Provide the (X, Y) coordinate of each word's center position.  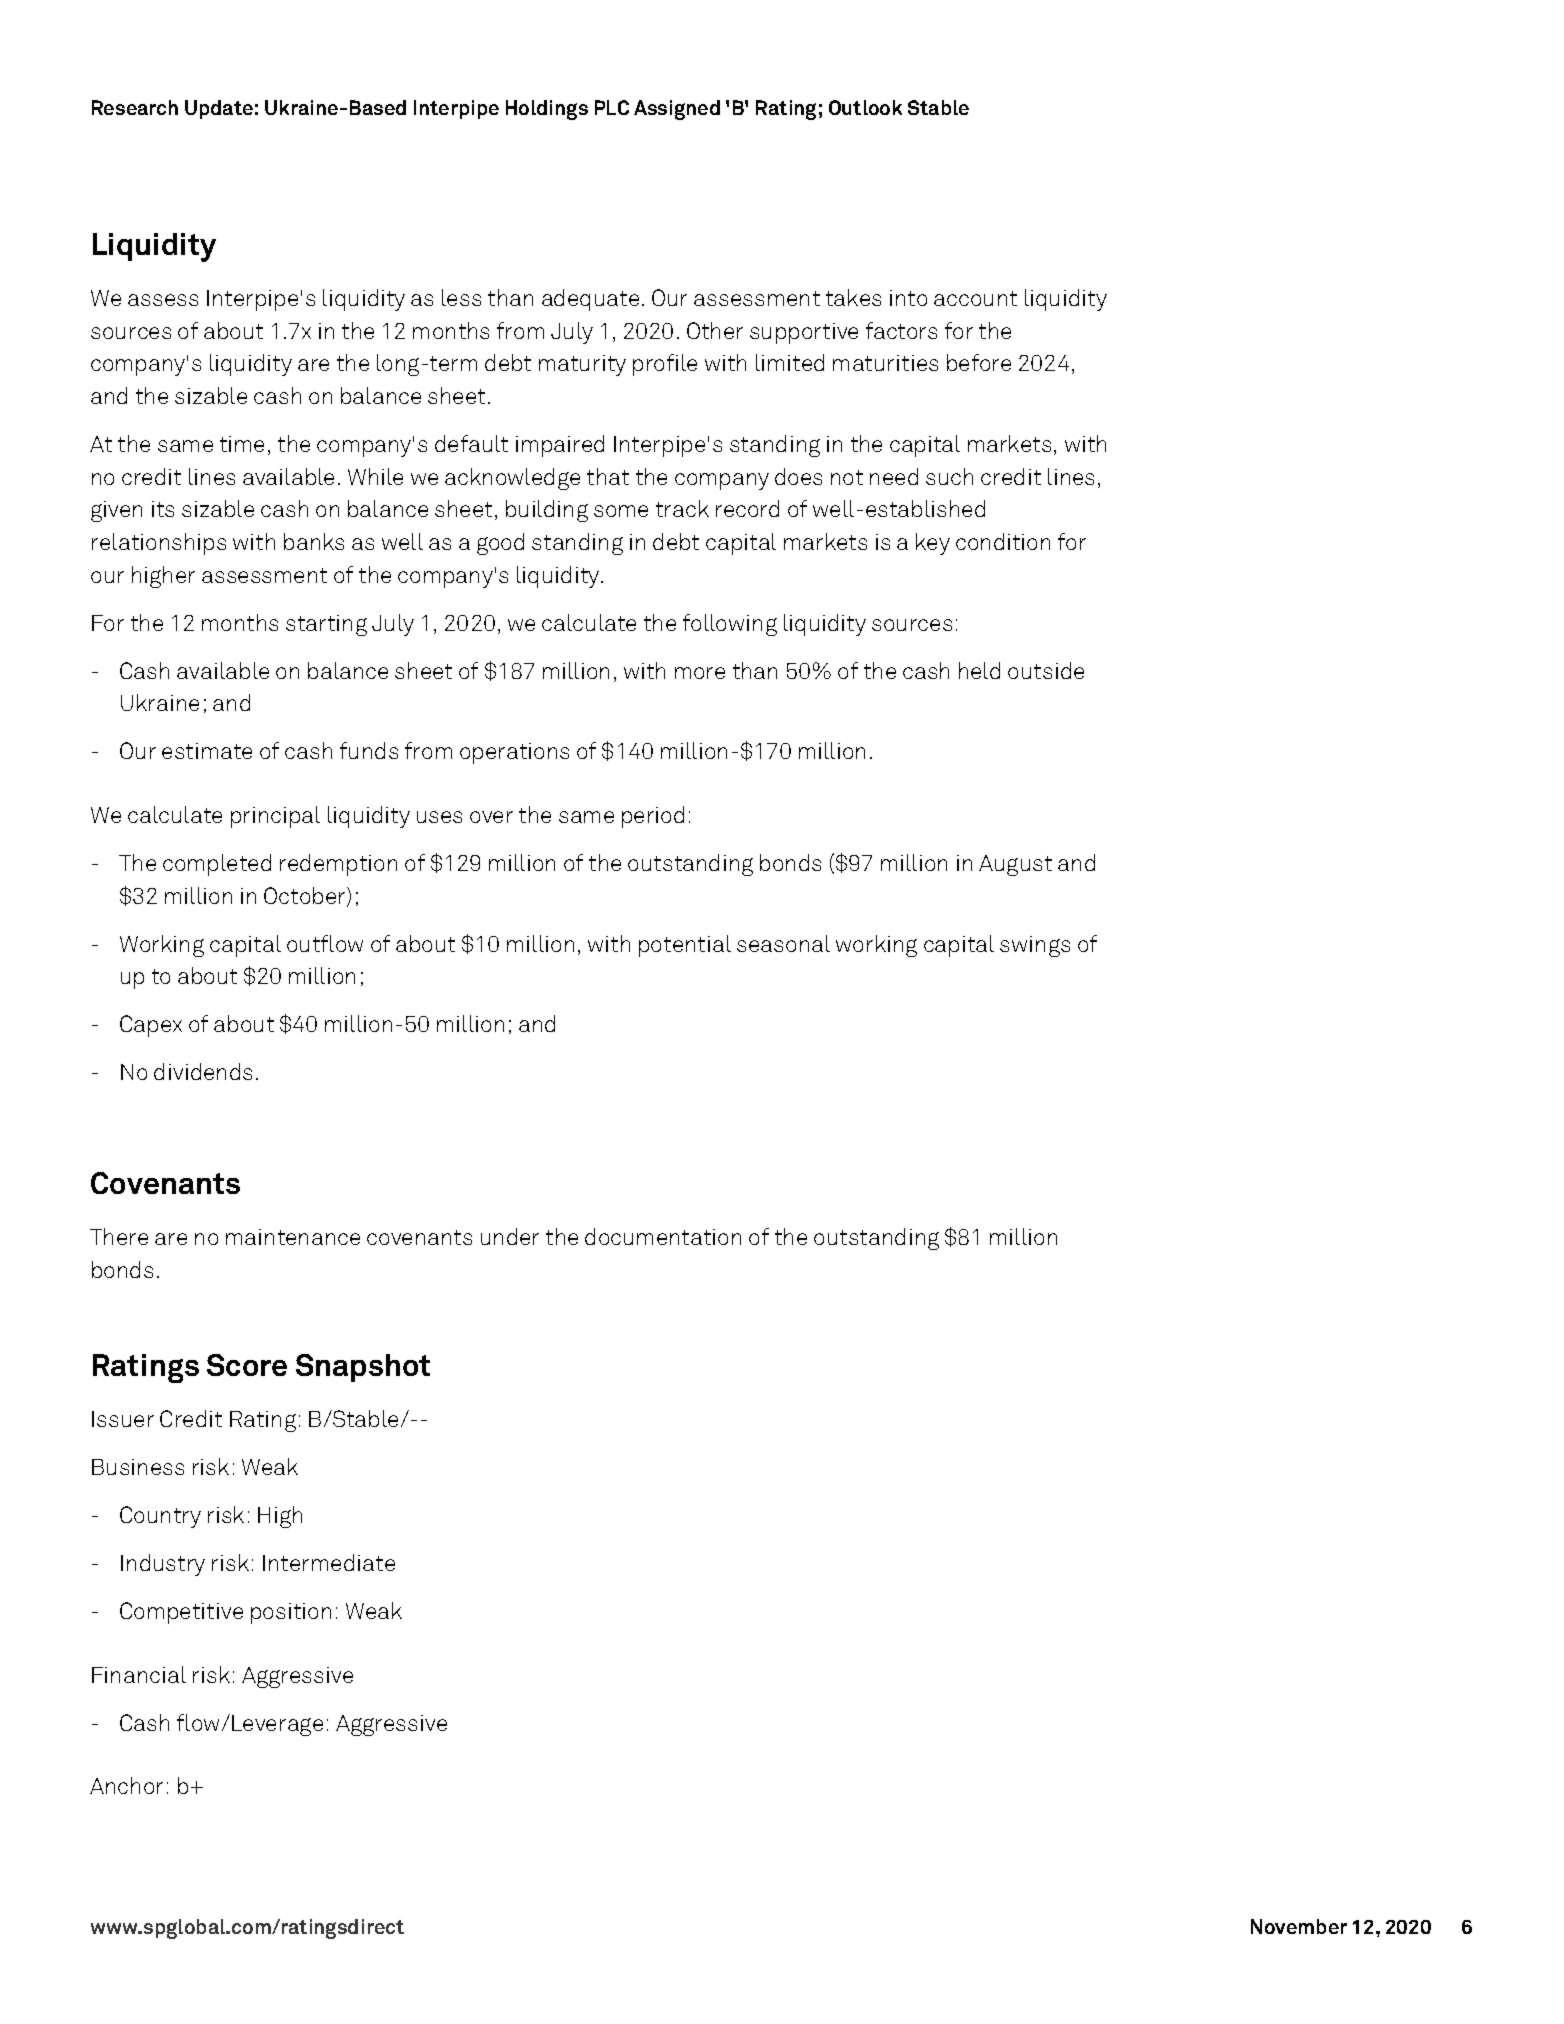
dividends (203, 1071)
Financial (139, 1674)
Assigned (677, 110)
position (291, 1613)
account (975, 298)
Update (219, 109)
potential (685, 946)
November (1299, 1926)
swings (1035, 946)
